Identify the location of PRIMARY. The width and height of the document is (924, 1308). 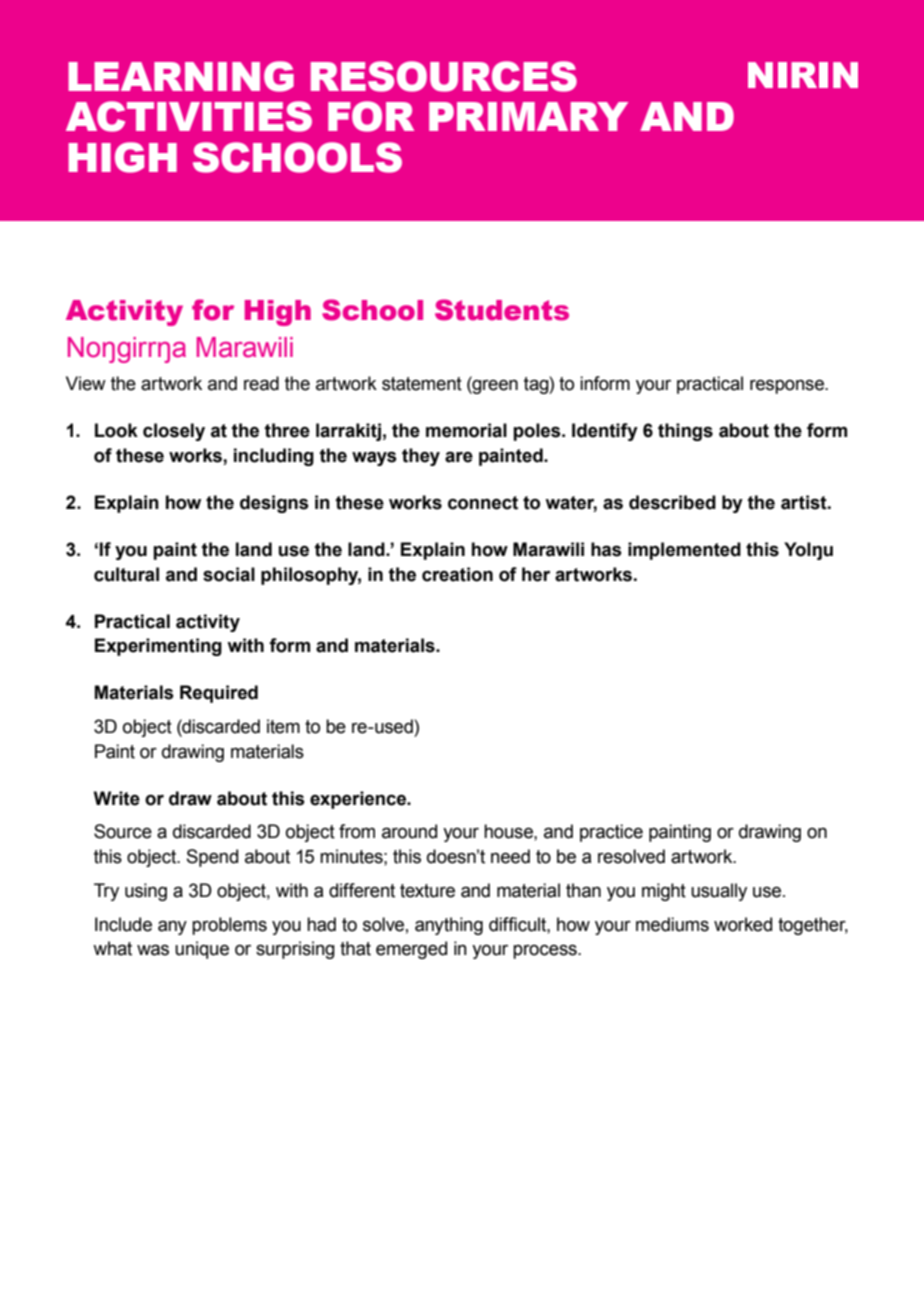
(528, 116).
